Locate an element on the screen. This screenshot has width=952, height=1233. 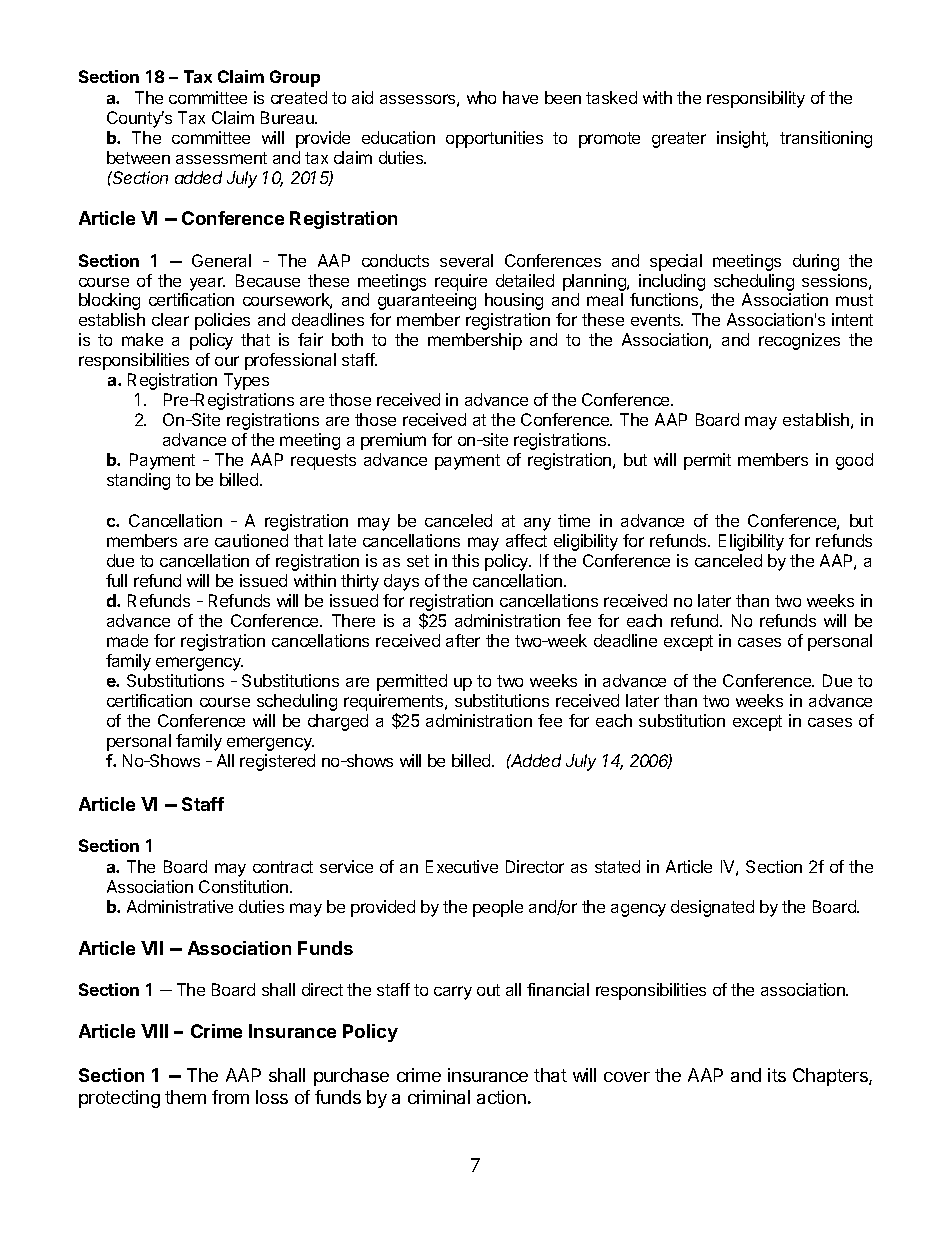
them is located at coordinates (185, 1097).
